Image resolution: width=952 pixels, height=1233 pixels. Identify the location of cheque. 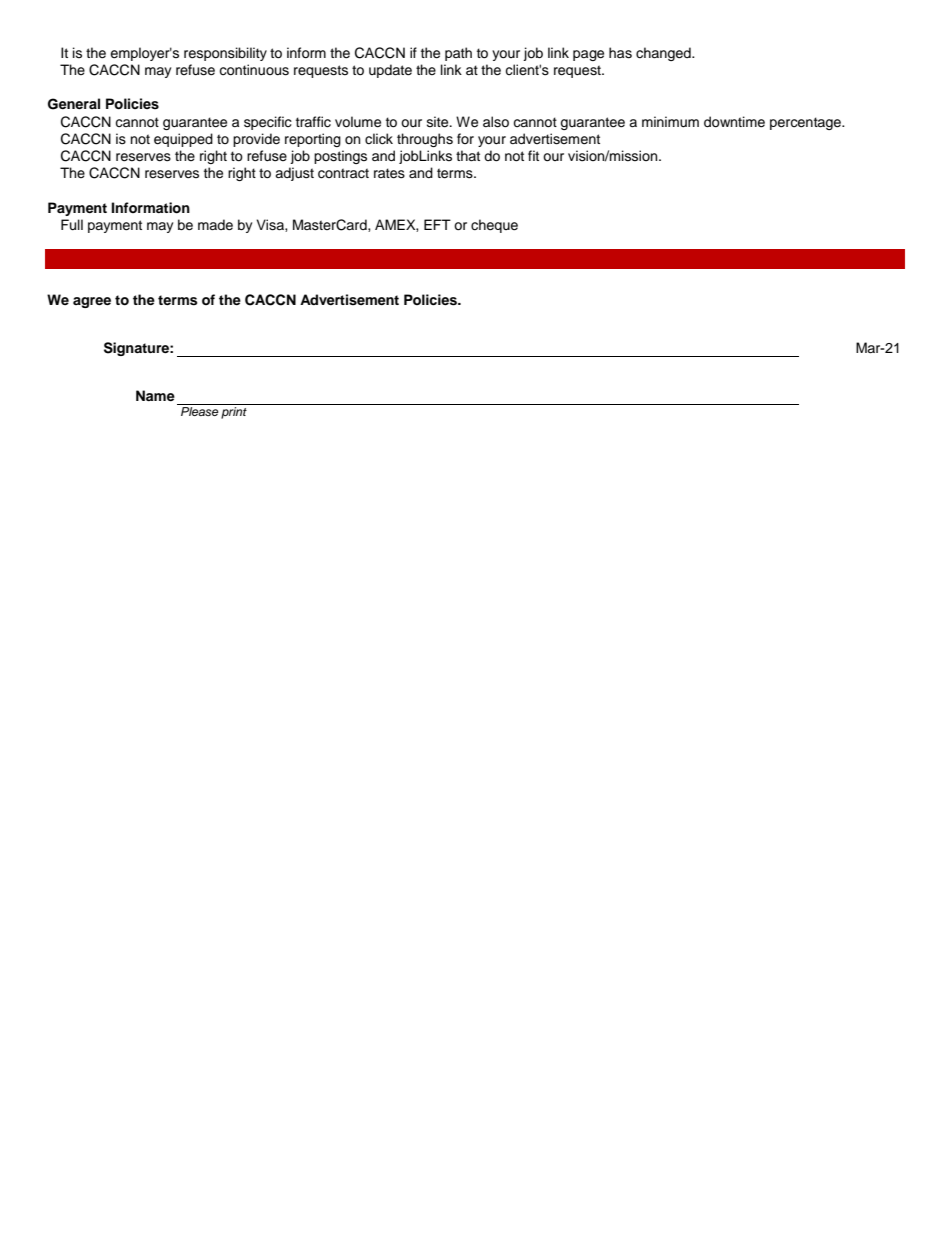
(494, 226).
